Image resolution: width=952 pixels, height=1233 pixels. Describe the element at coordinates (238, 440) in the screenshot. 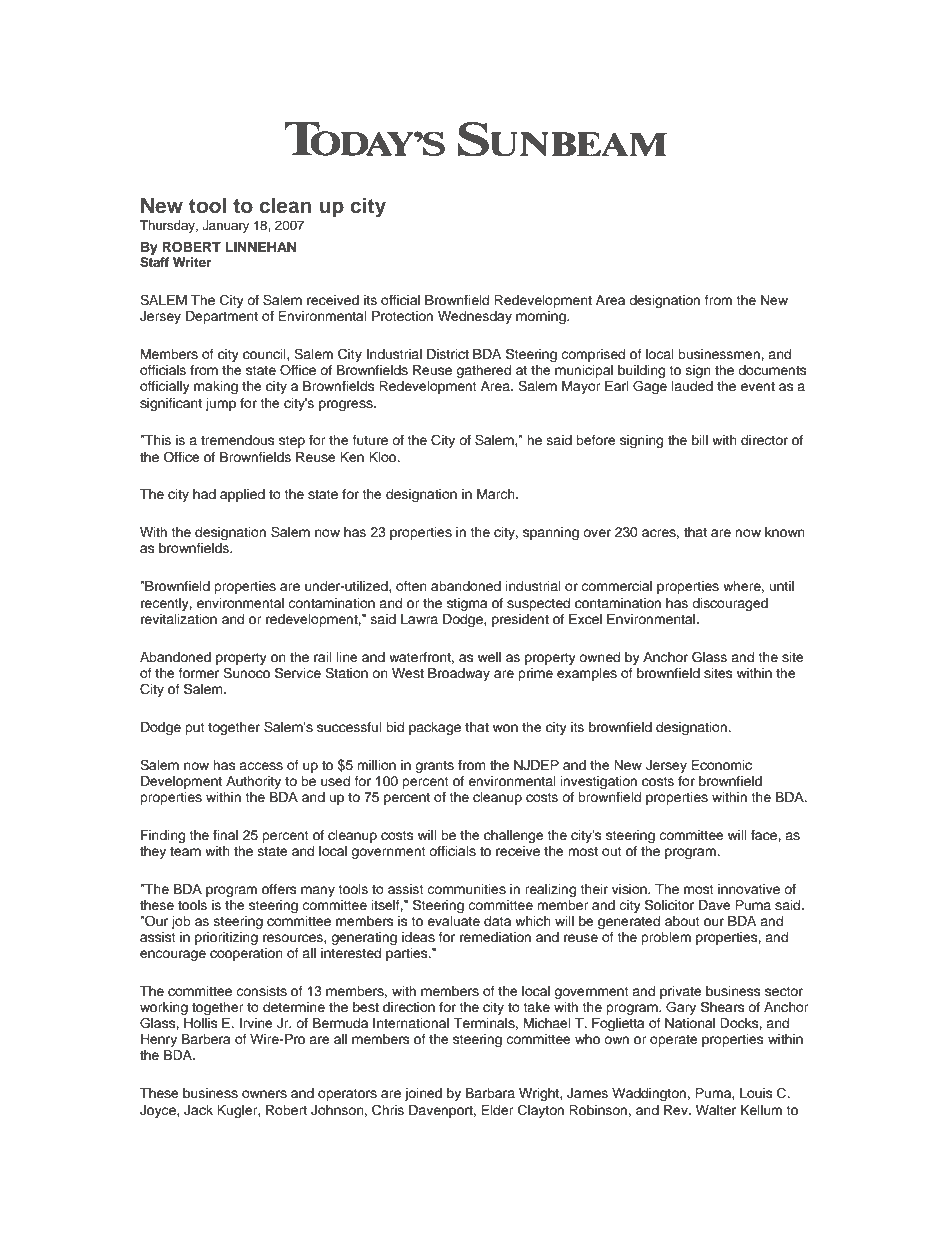

I see `tremendous` at that location.
